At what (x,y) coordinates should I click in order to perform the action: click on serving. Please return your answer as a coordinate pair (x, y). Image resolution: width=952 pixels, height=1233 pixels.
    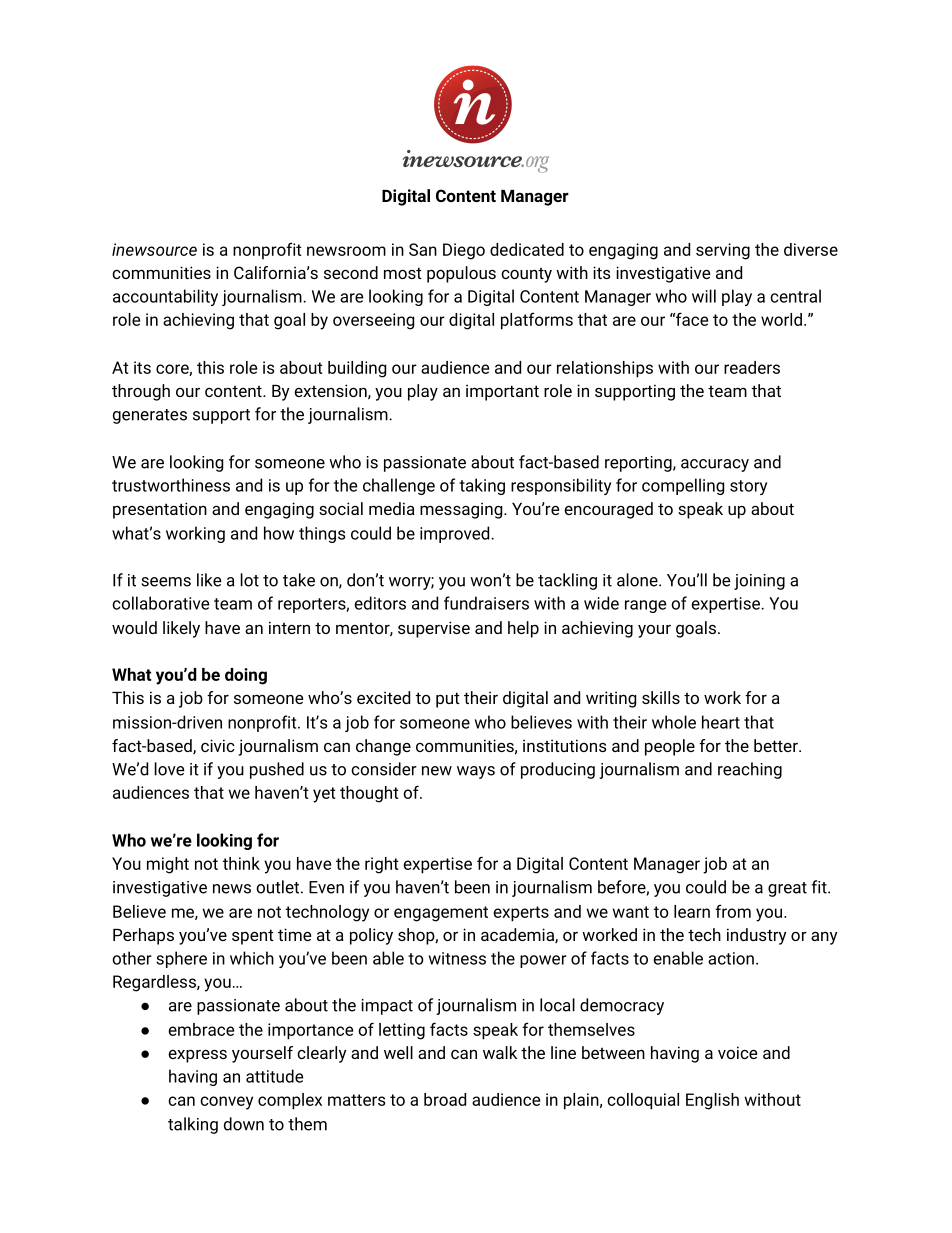
    Looking at the image, I should click on (723, 251).
